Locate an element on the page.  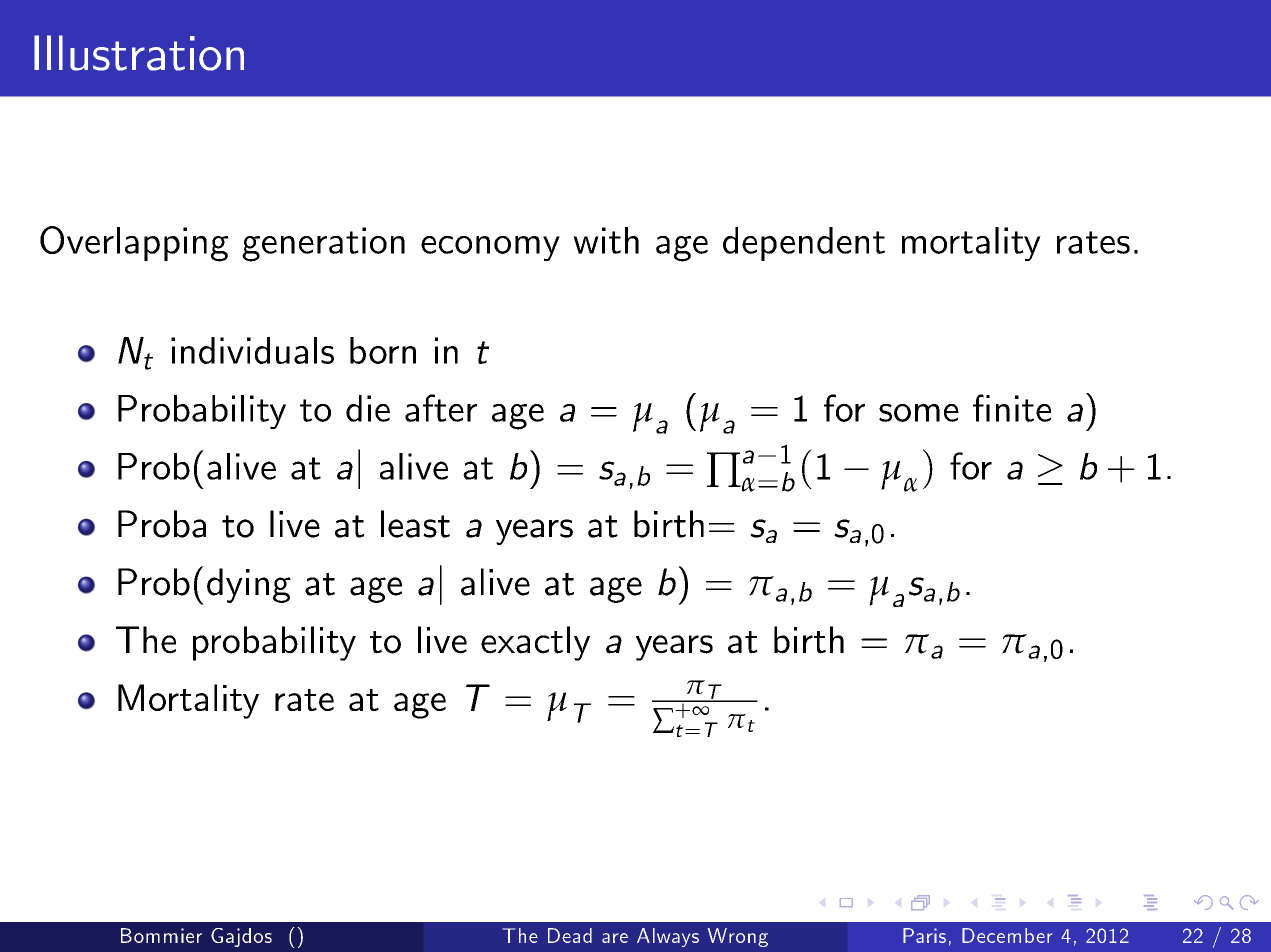
dependent is located at coordinates (804, 244).
